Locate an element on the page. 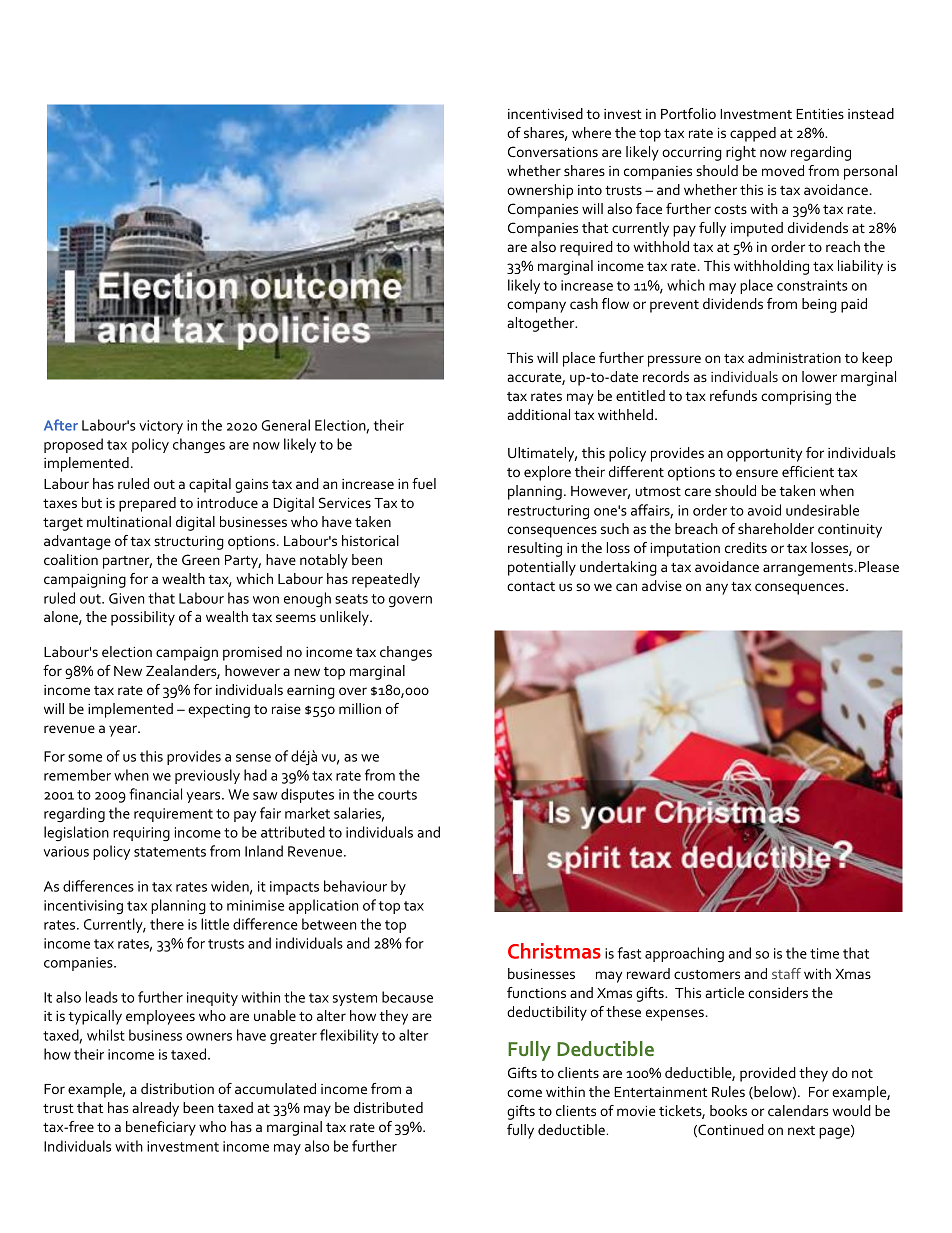 The width and height of the document is (952, 1233). capped is located at coordinates (753, 134).
